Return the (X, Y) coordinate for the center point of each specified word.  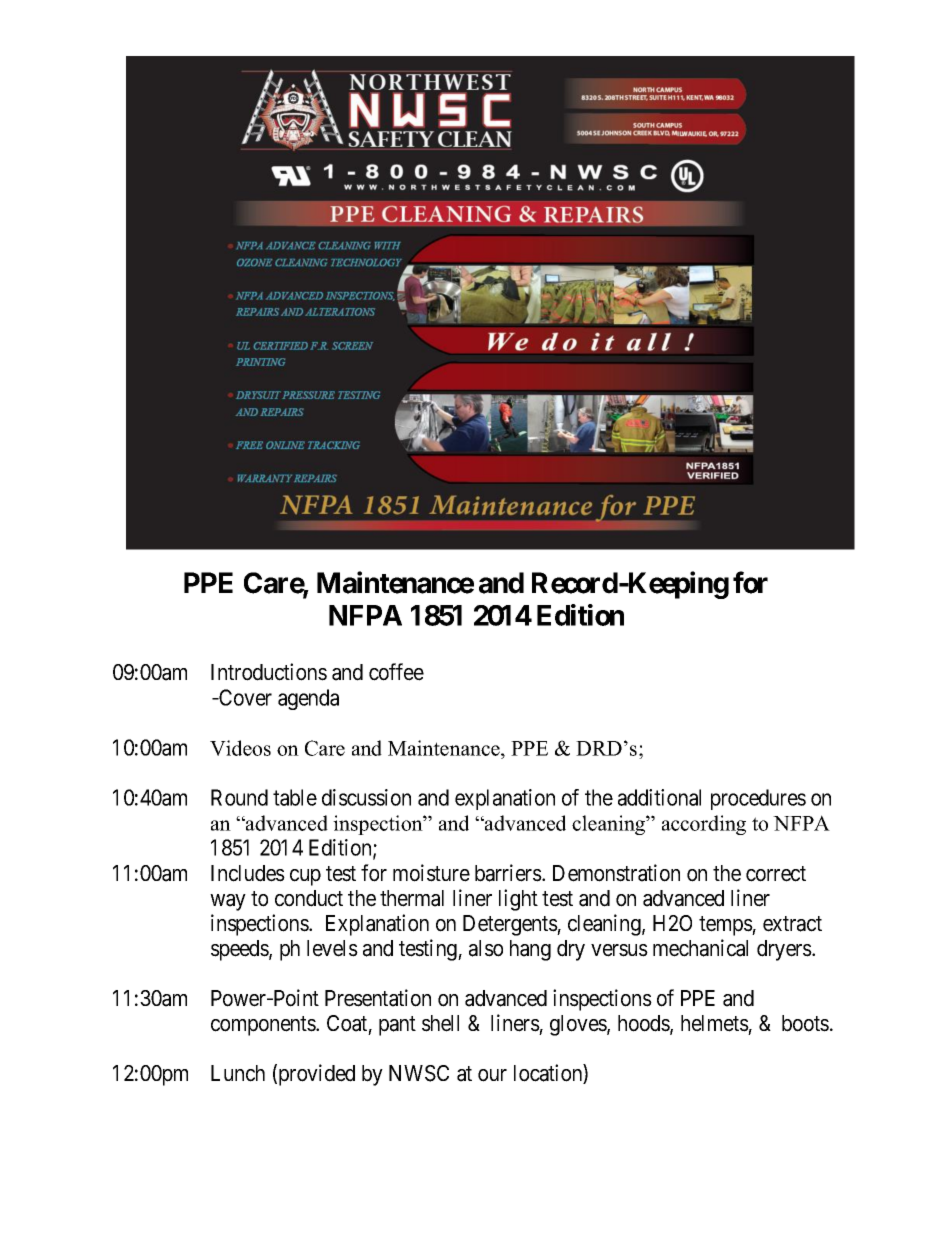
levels (332, 948)
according (704, 825)
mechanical (700, 948)
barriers (508, 873)
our (492, 1075)
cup (305, 877)
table (295, 797)
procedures (758, 799)
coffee (396, 672)
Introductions (269, 672)
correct (776, 874)
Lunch (238, 1073)
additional (659, 797)
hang (530, 950)
